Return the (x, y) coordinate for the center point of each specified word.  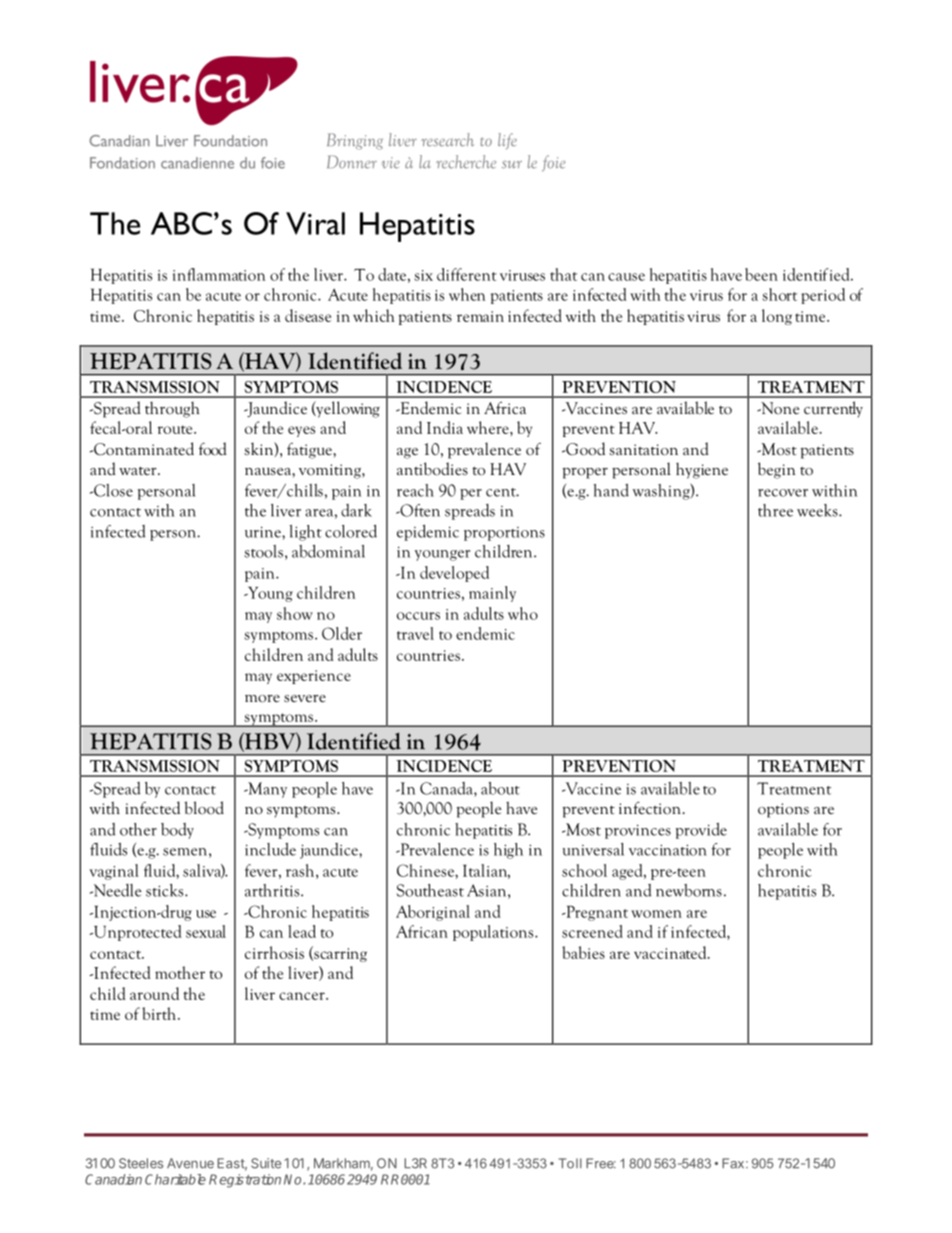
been (761, 274)
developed (454, 574)
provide (701, 831)
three (775, 510)
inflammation (219, 274)
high (508, 851)
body (177, 831)
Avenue (190, 1163)
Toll (570, 1163)
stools (263, 551)
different (467, 274)
